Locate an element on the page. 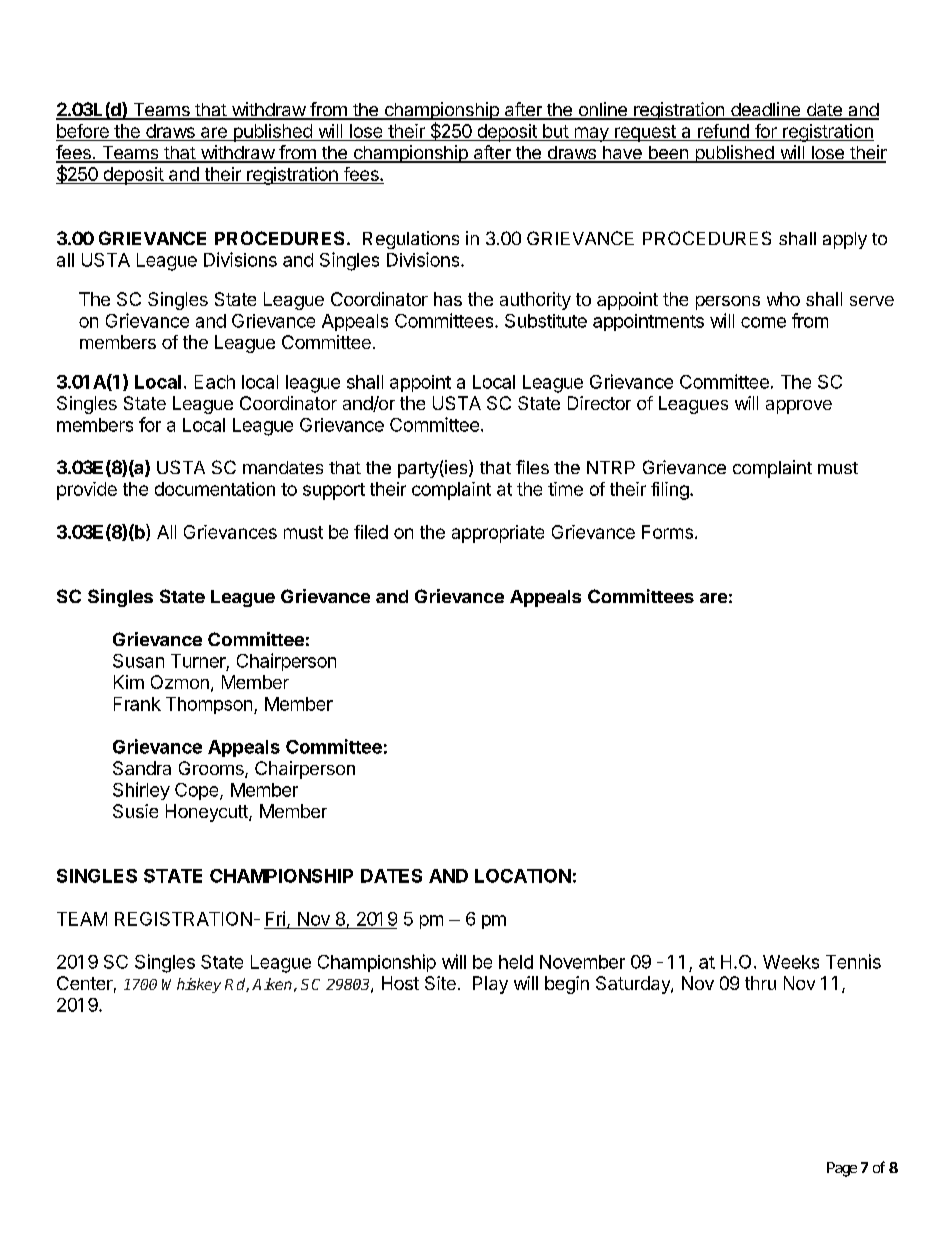 The image size is (952, 1233). approve is located at coordinates (799, 407).
